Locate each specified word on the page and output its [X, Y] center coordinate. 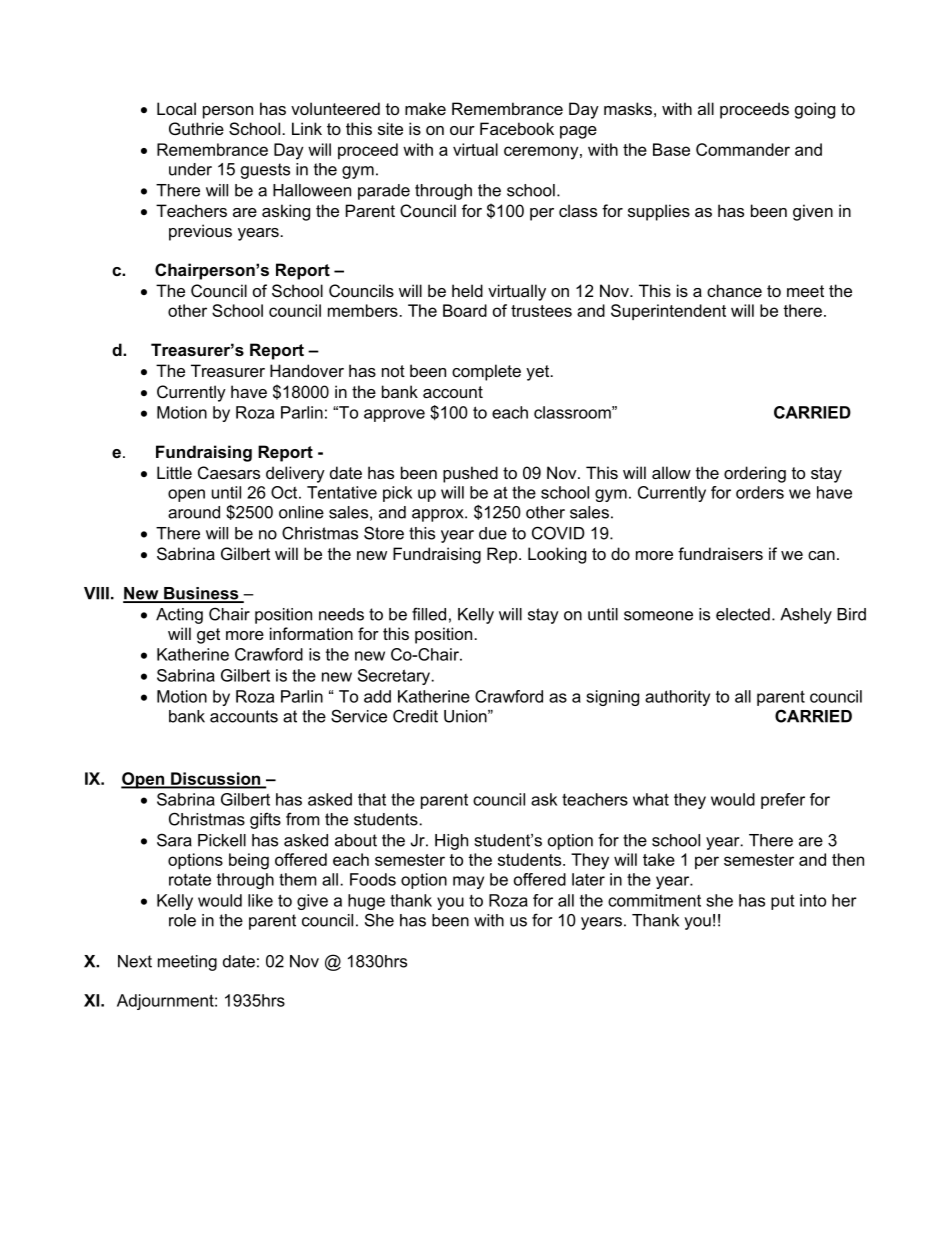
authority [677, 698]
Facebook [517, 128]
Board [465, 310]
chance [734, 290]
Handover [307, 370]
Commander [743, 149]
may [468, 882]
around [194, 512]
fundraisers [720, 553]
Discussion [216, 779]
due [493, 533]
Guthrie [196, 128]
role [182, 920]
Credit [415, 716]
